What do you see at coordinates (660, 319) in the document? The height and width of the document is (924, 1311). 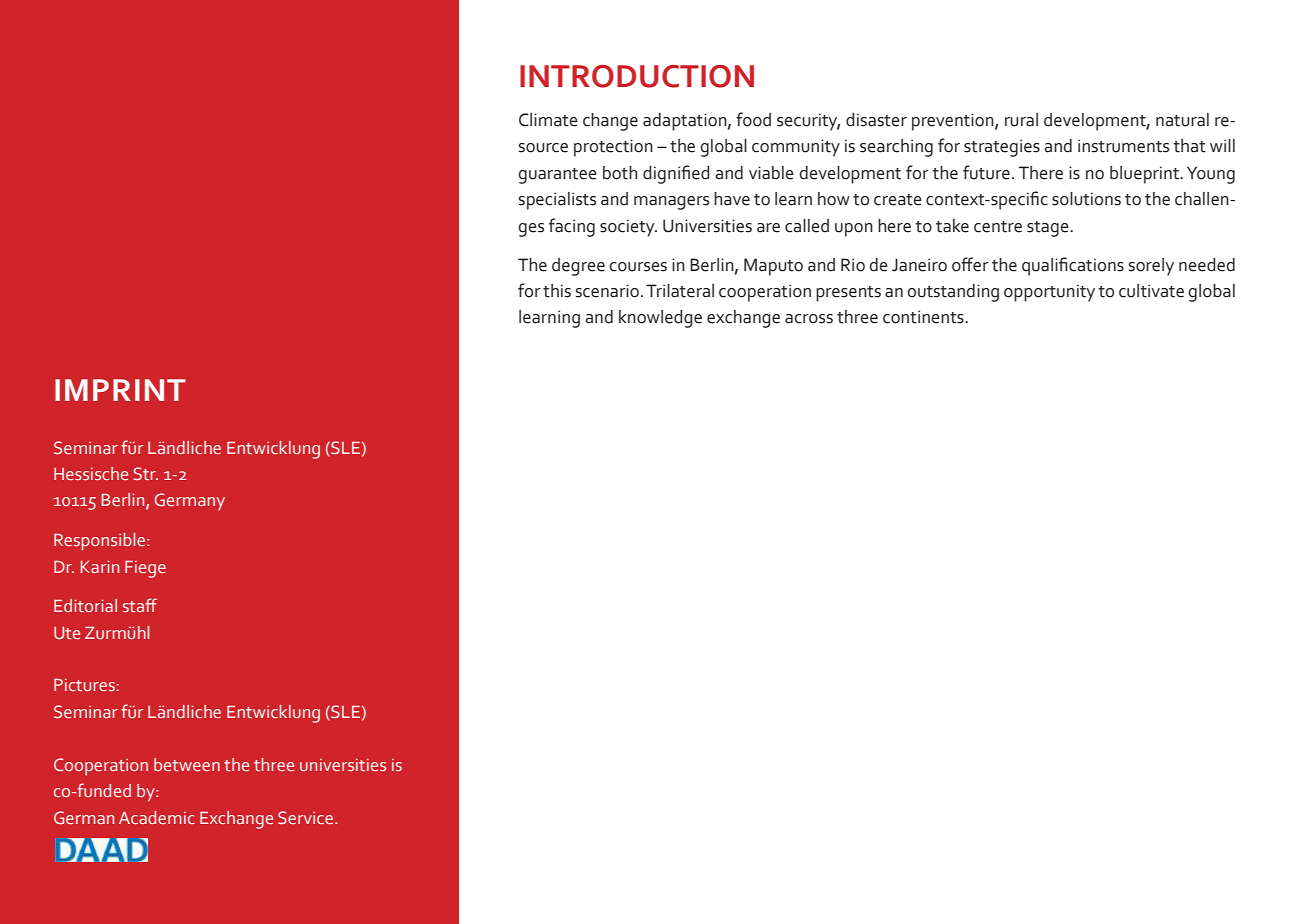 I see `knowledge` at bounding box center [660, 319].
